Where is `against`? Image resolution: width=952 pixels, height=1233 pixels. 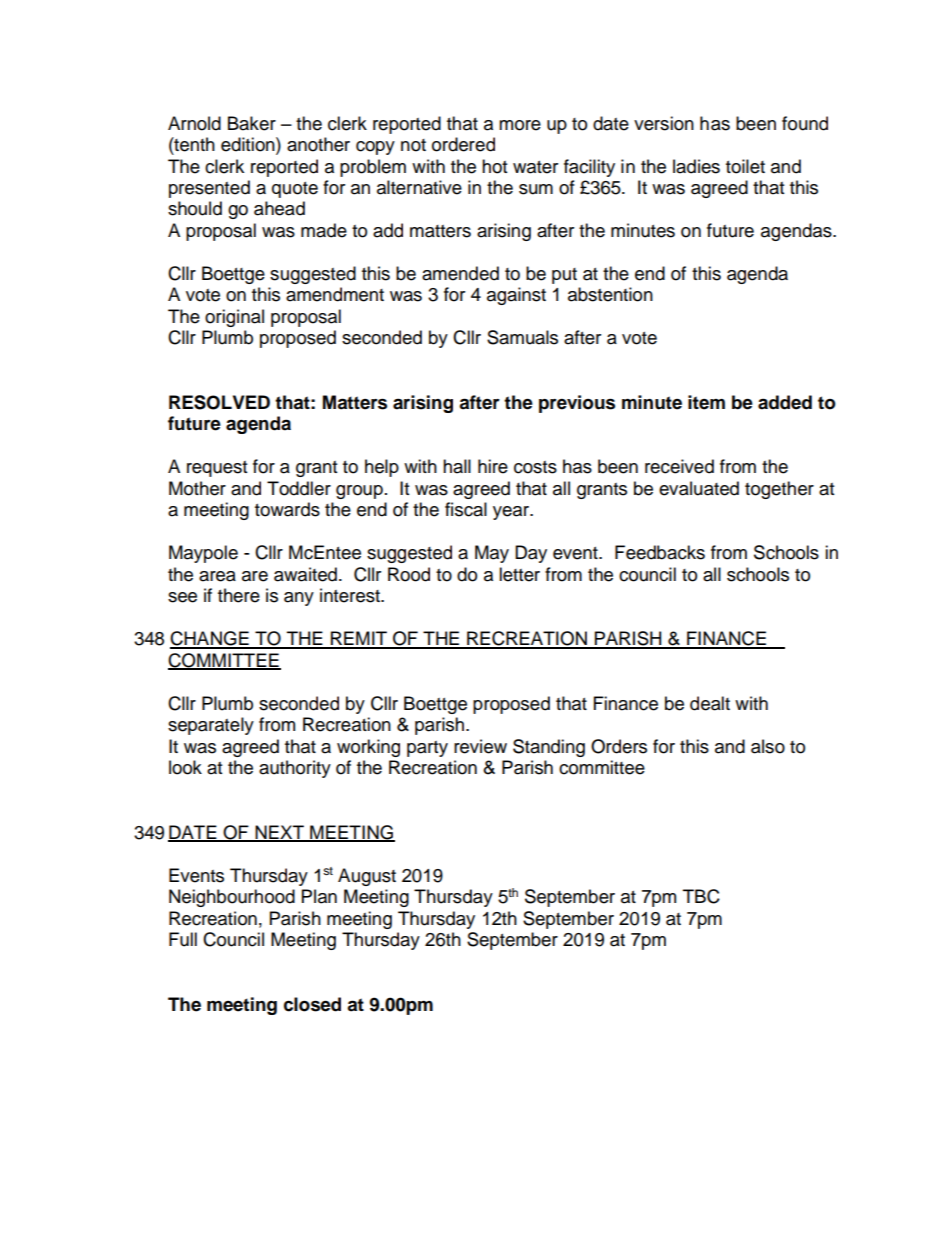 against is located at coordinates (516, 296).
